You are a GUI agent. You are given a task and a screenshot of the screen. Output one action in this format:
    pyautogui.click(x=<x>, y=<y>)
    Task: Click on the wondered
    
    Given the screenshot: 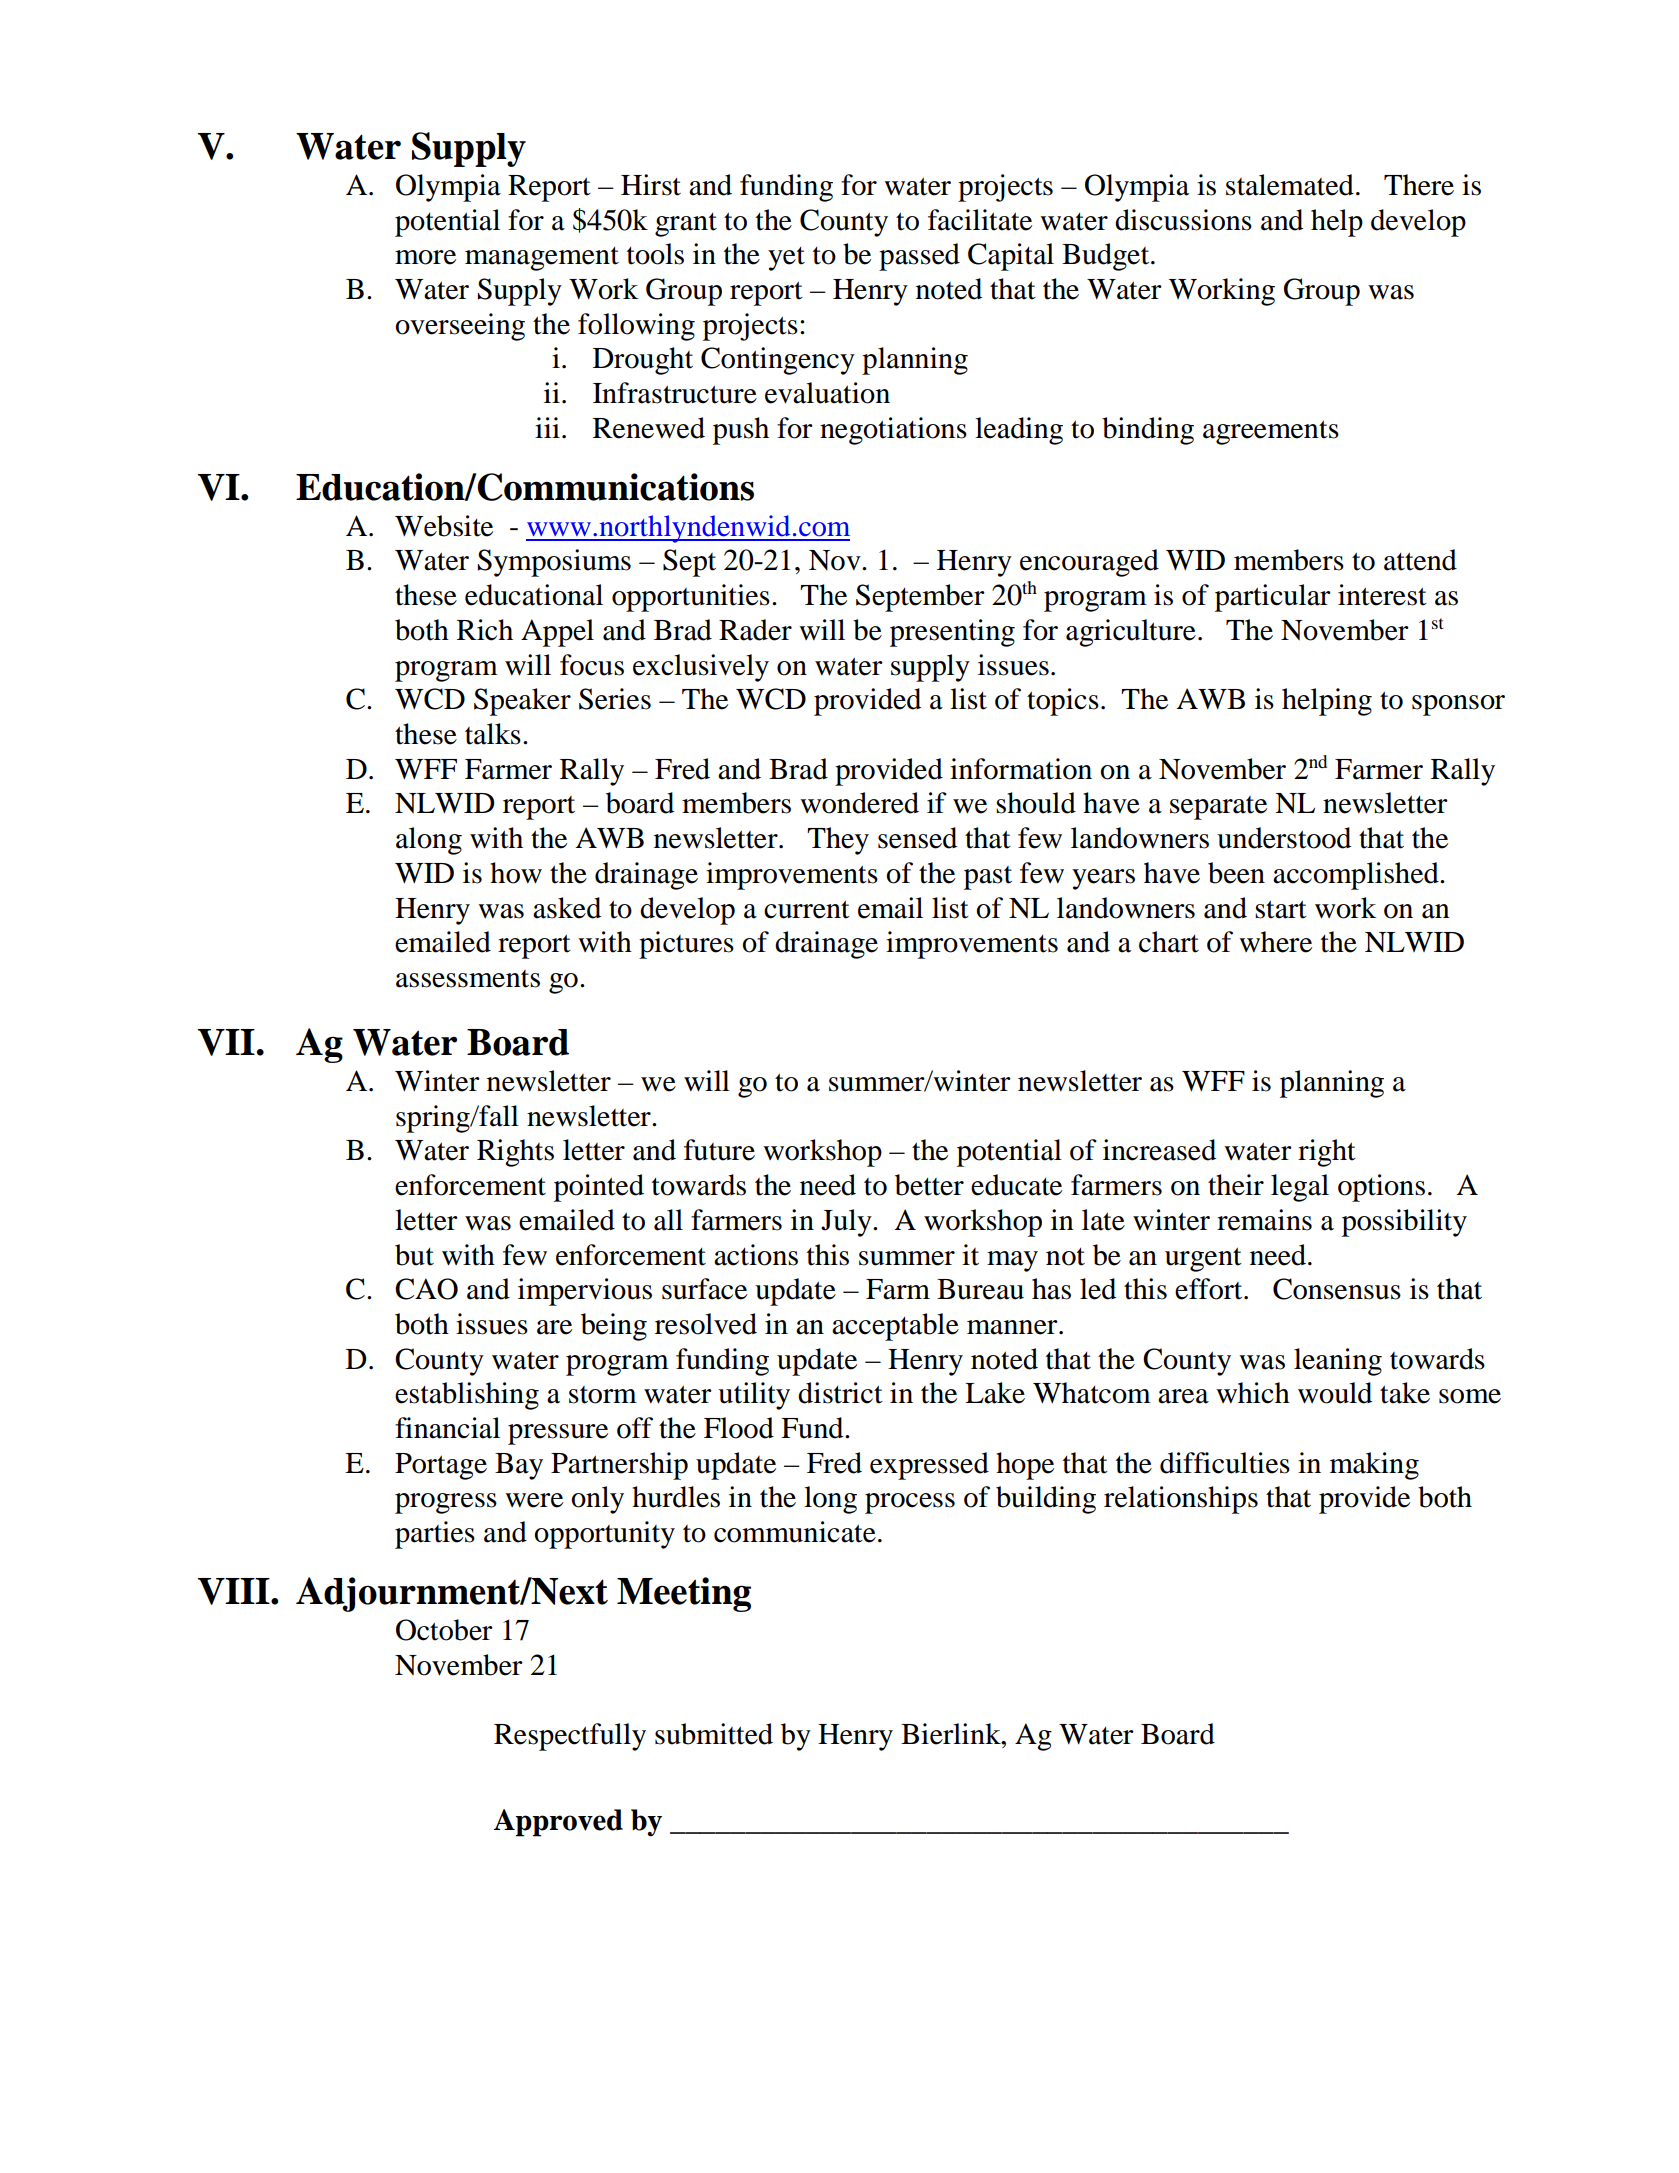 What is the action you would take?
    pyautogui.click(x=859, y=803)
